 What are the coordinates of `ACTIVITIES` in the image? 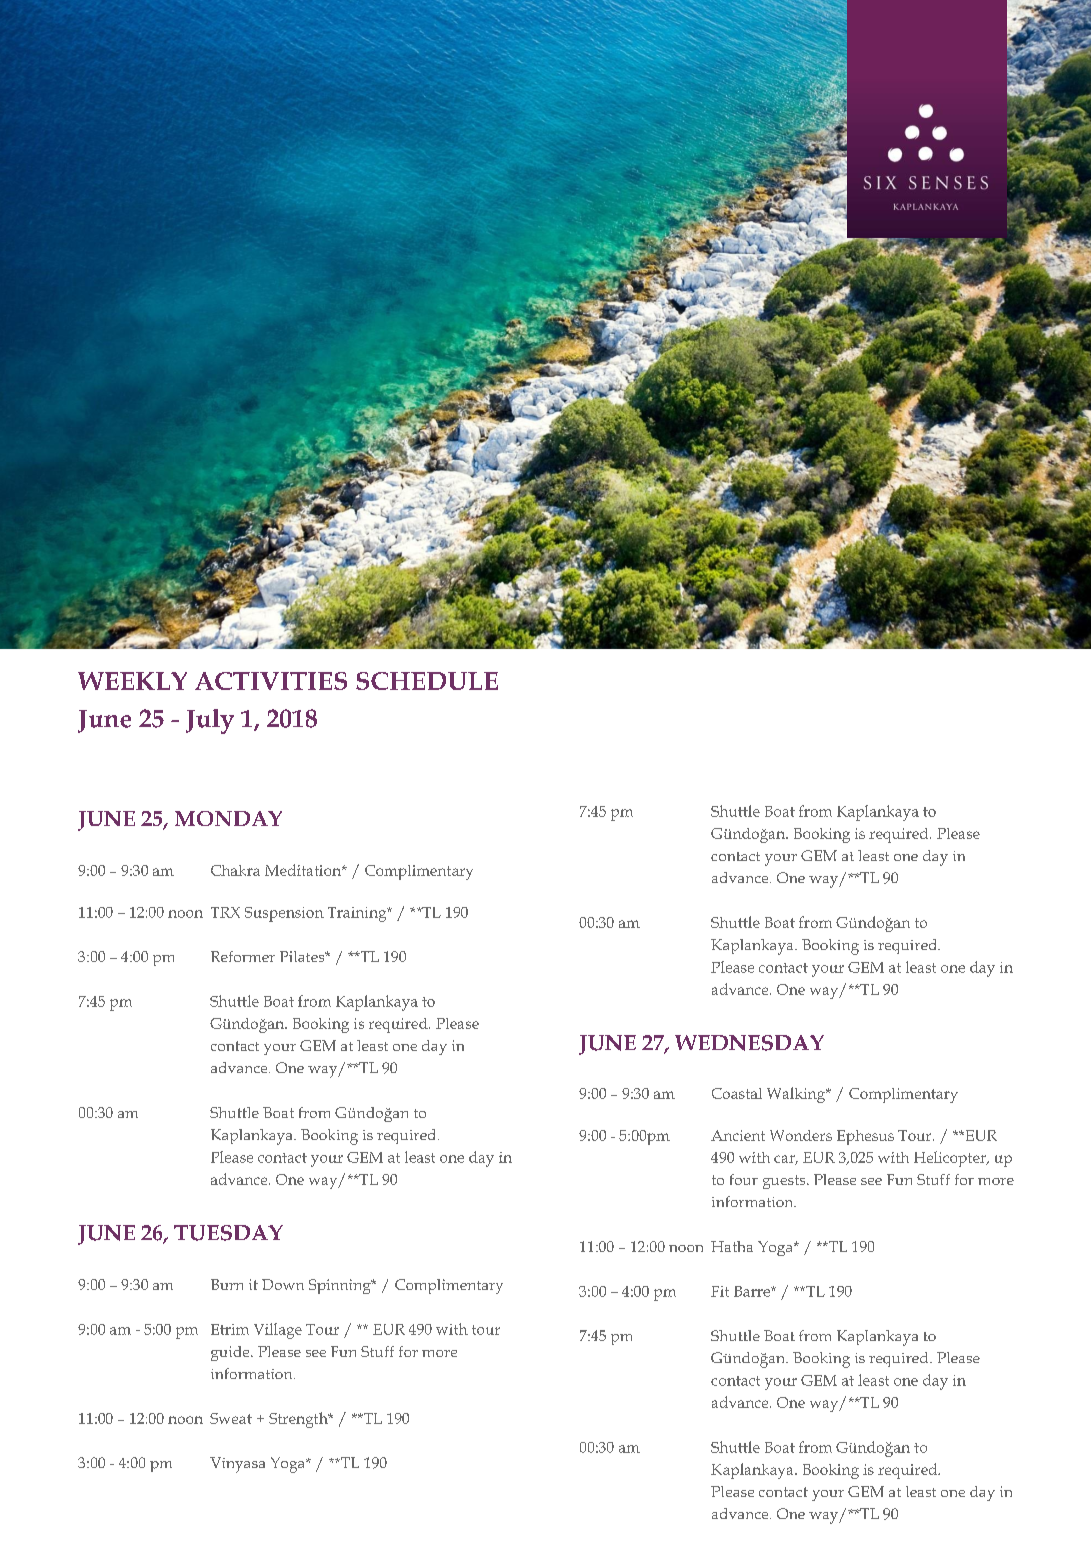 It's located at (271, 681).
